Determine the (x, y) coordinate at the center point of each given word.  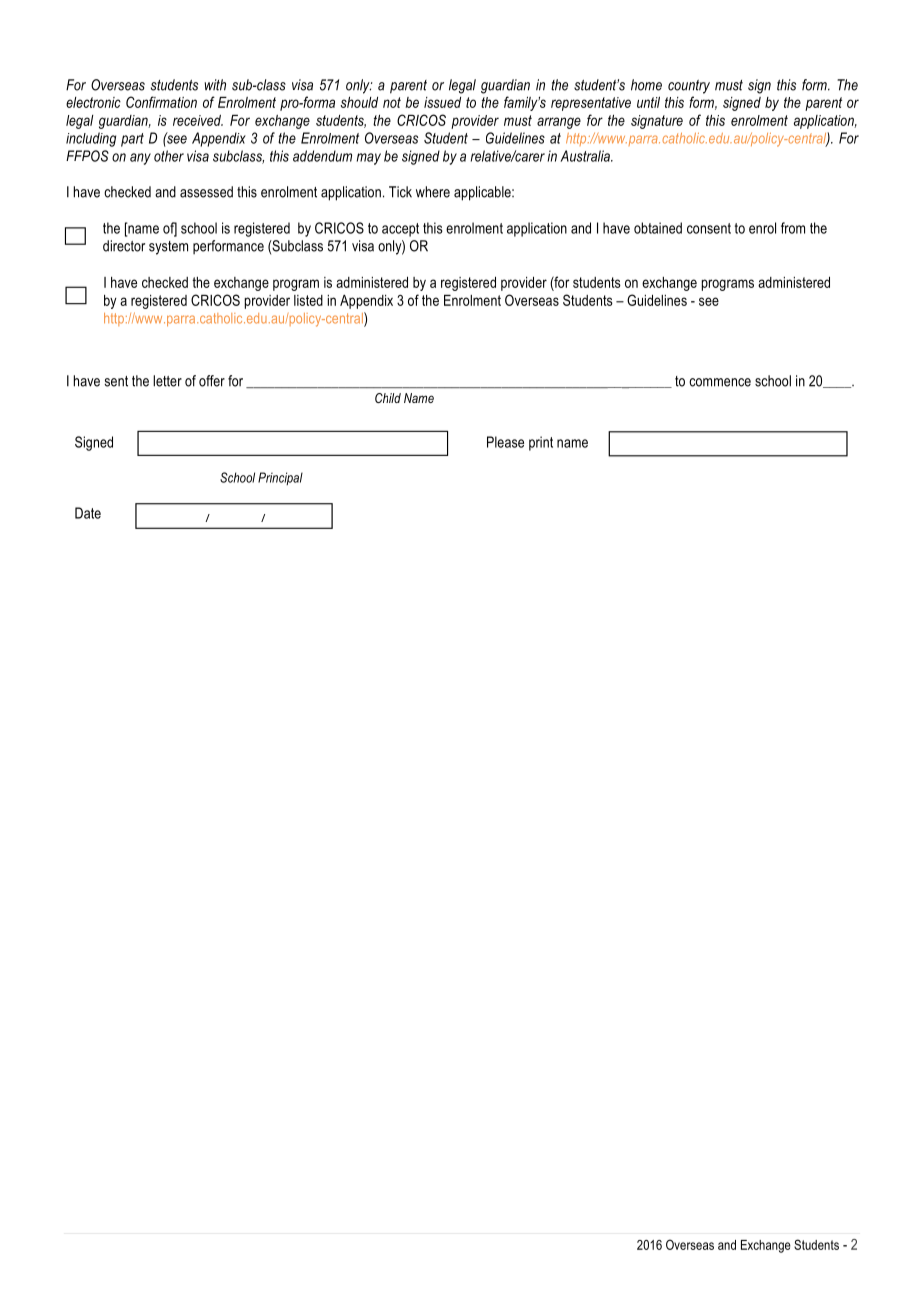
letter (167, 381)
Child (388, 398)
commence (720, 382)
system (168, 248)
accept (400, 230)
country (689, 87)
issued (442, 102)
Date (88, 513)
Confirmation (161, 102)
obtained (658, 228)
